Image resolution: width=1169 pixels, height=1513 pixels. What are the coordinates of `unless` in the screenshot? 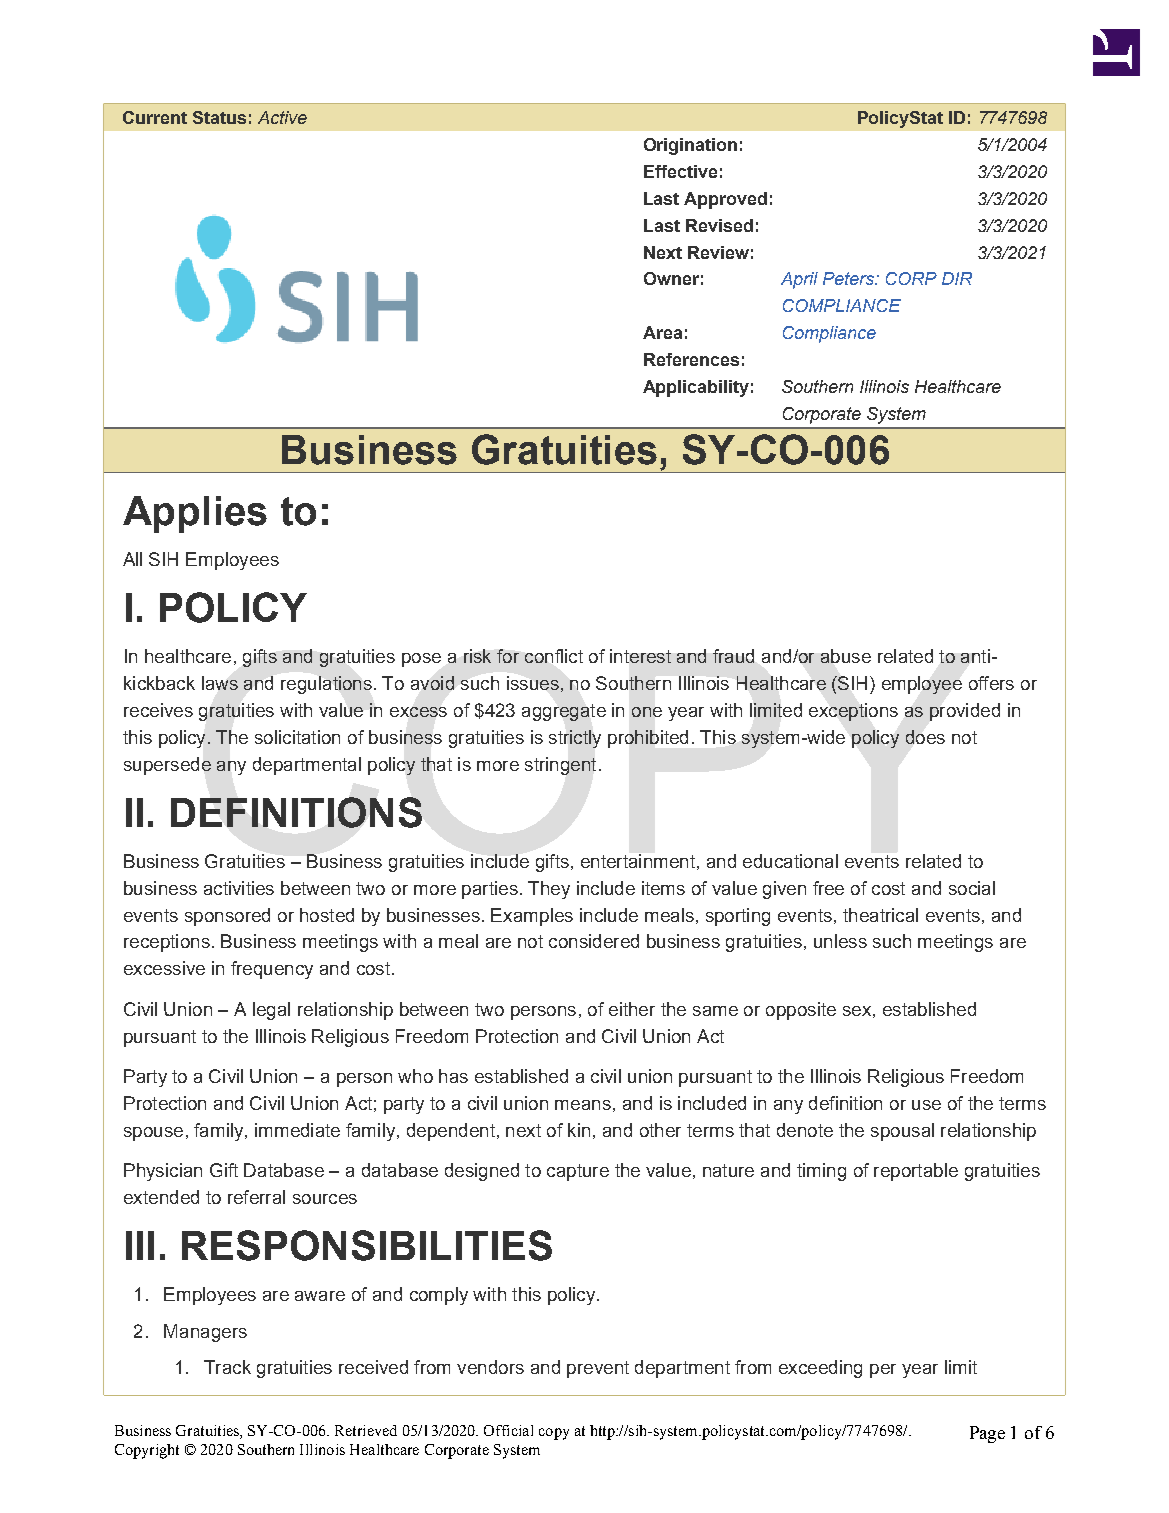 It's located at (840, 941).
